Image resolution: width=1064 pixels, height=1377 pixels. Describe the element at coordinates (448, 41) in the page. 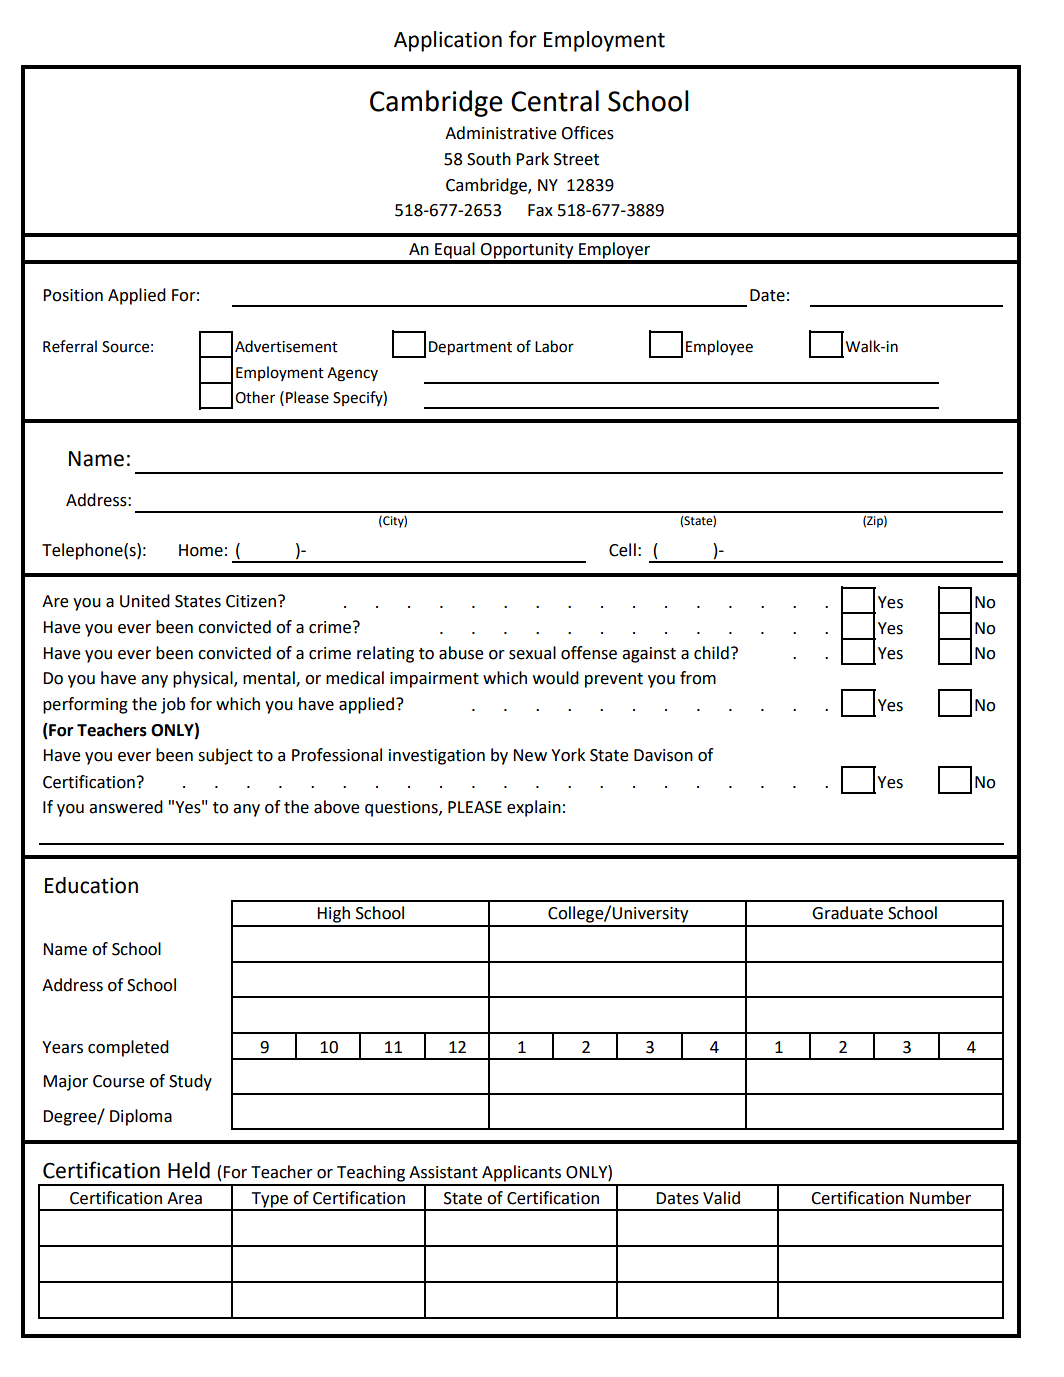

I see `Application` at that location.
